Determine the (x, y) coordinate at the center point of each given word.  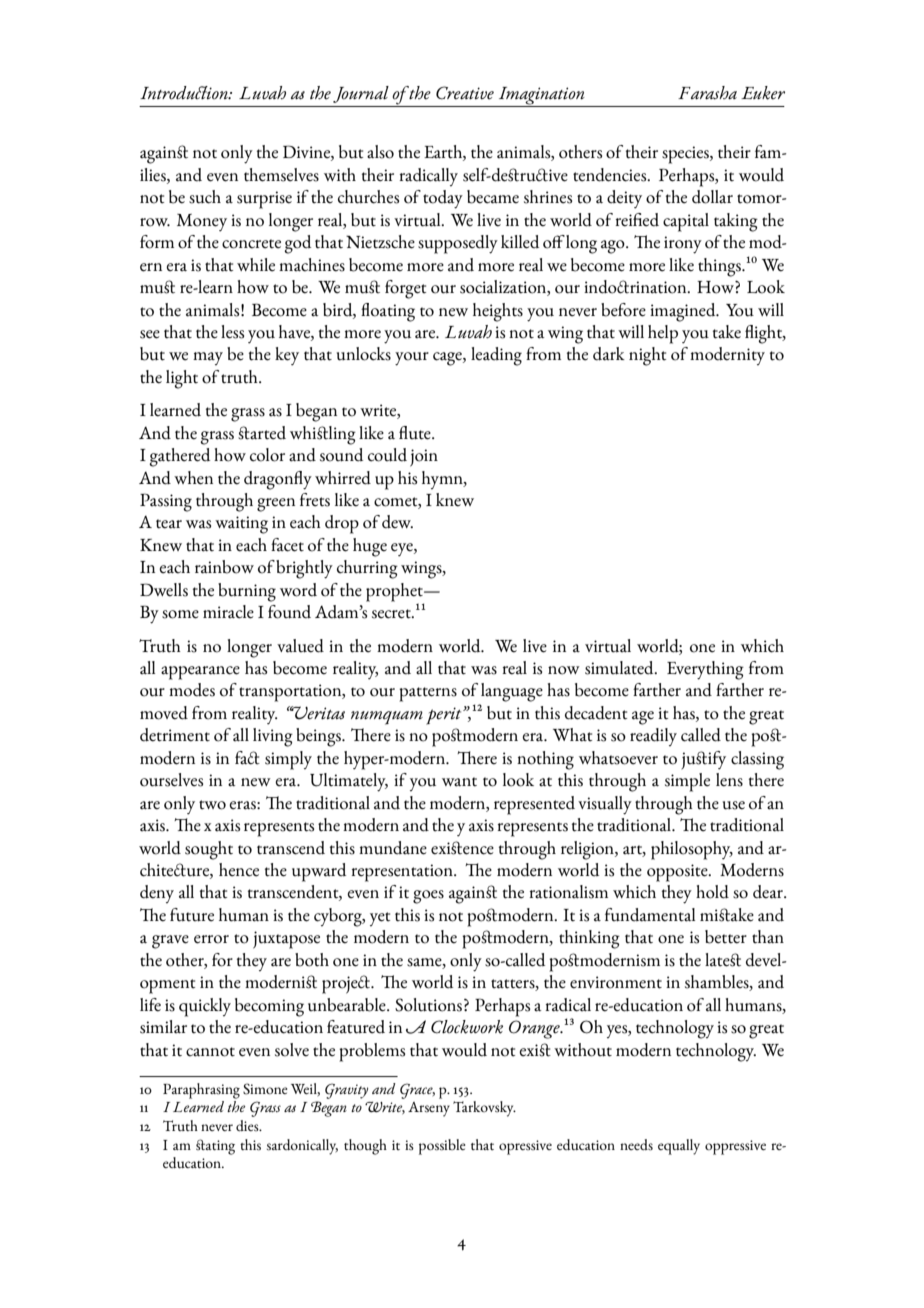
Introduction (185, 93)
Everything (705, 670)
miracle (228, 612)
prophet (395, 592)
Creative (465, 93)
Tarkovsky (484, 1109)
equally (679, 1147)
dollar (712, 197)
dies (248, 1125)
